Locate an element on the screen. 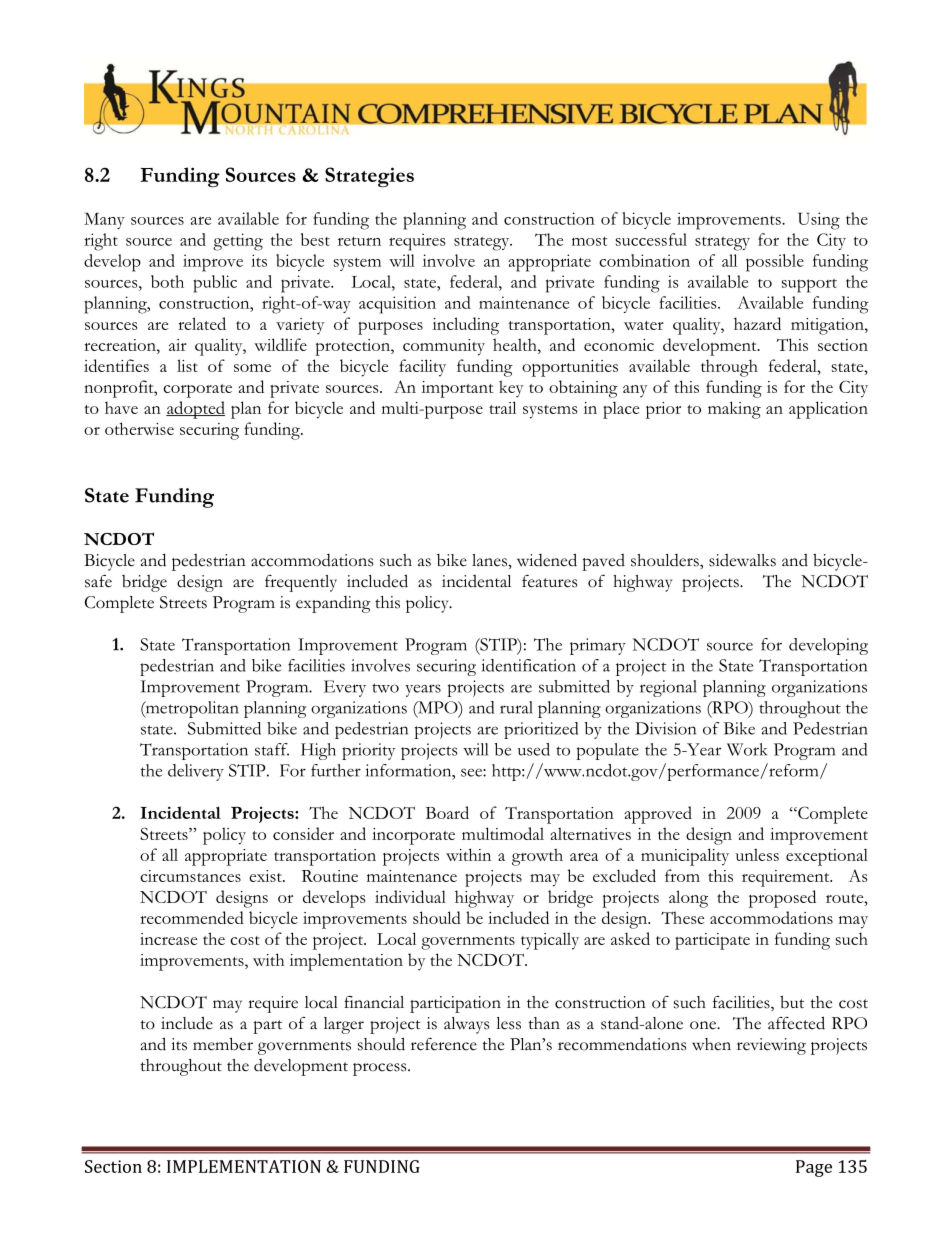 Image resolution: width=952 pixels, height=1233 pixels. identification is located at coordinates (529, 665).
